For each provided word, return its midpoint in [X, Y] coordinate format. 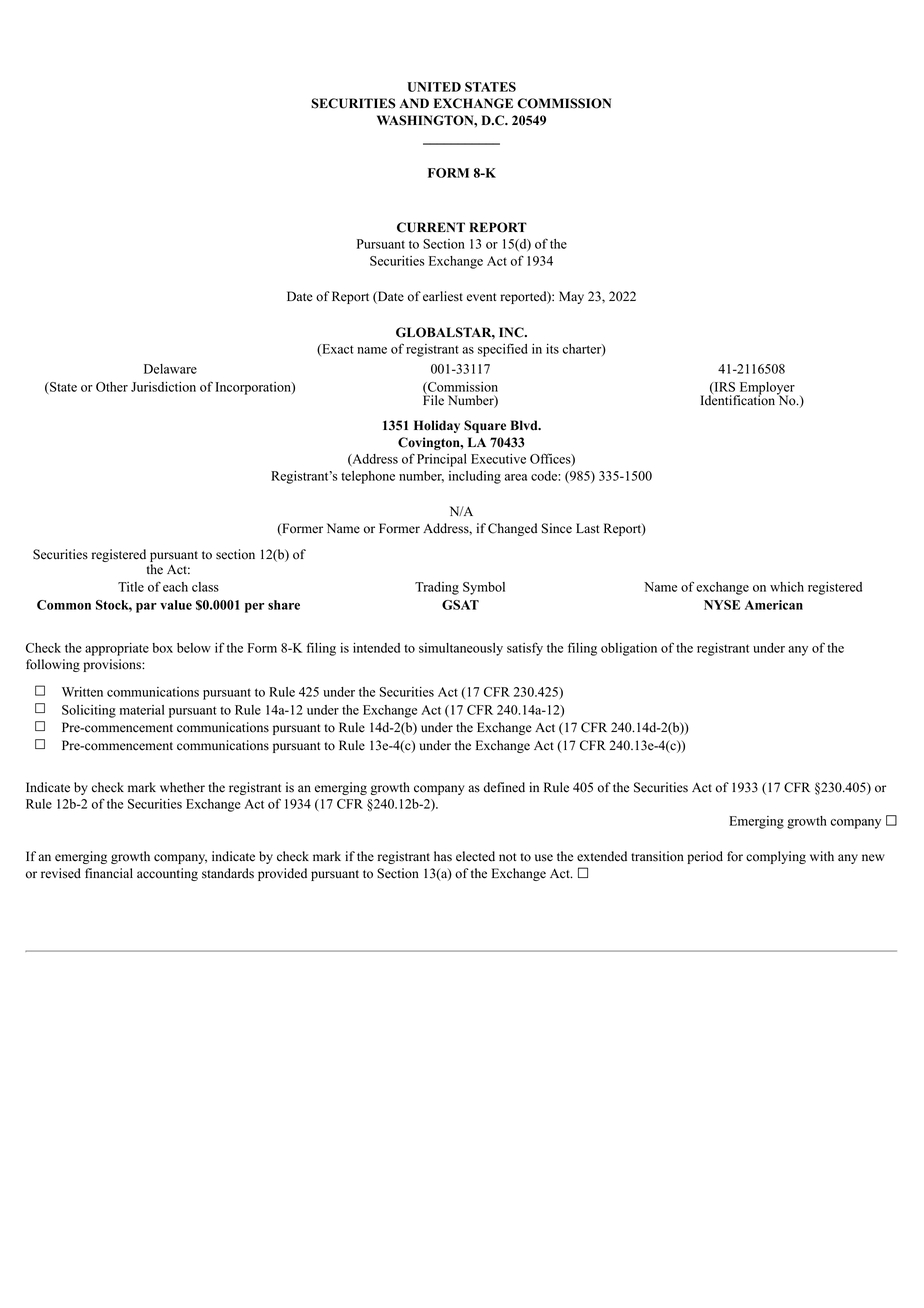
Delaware [170, 369]
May [571, 297]
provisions [113, 665]
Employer [766, 389]
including [475, 477]
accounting [167, 874]
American [774, 605]
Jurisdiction [163, 387]
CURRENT [431, 227]
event [481, 297]
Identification [738, 399]
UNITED [434, 87]
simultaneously [461, 649]
